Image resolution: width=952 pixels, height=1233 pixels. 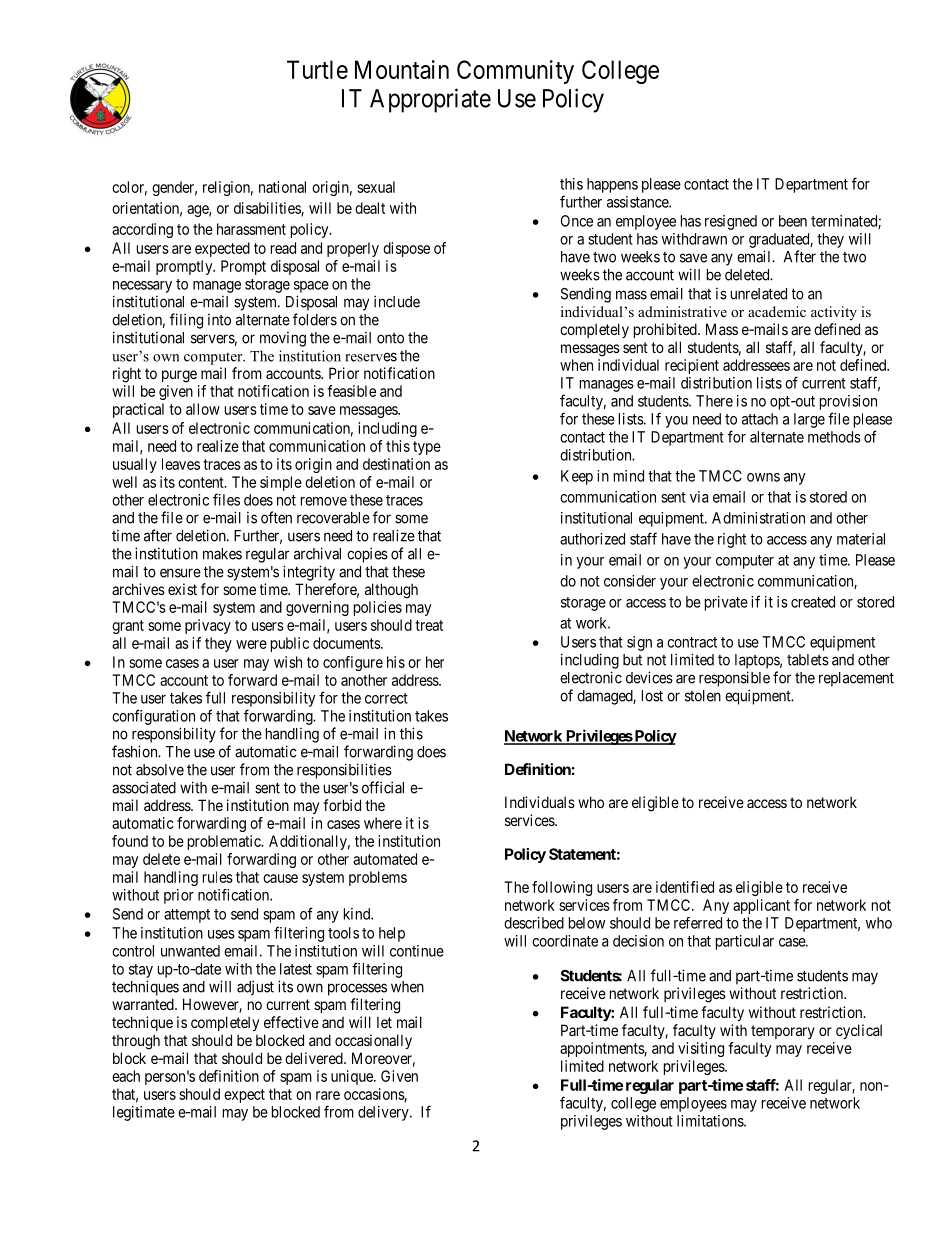 I want to click on absolve, so click(x=160, y=770).
